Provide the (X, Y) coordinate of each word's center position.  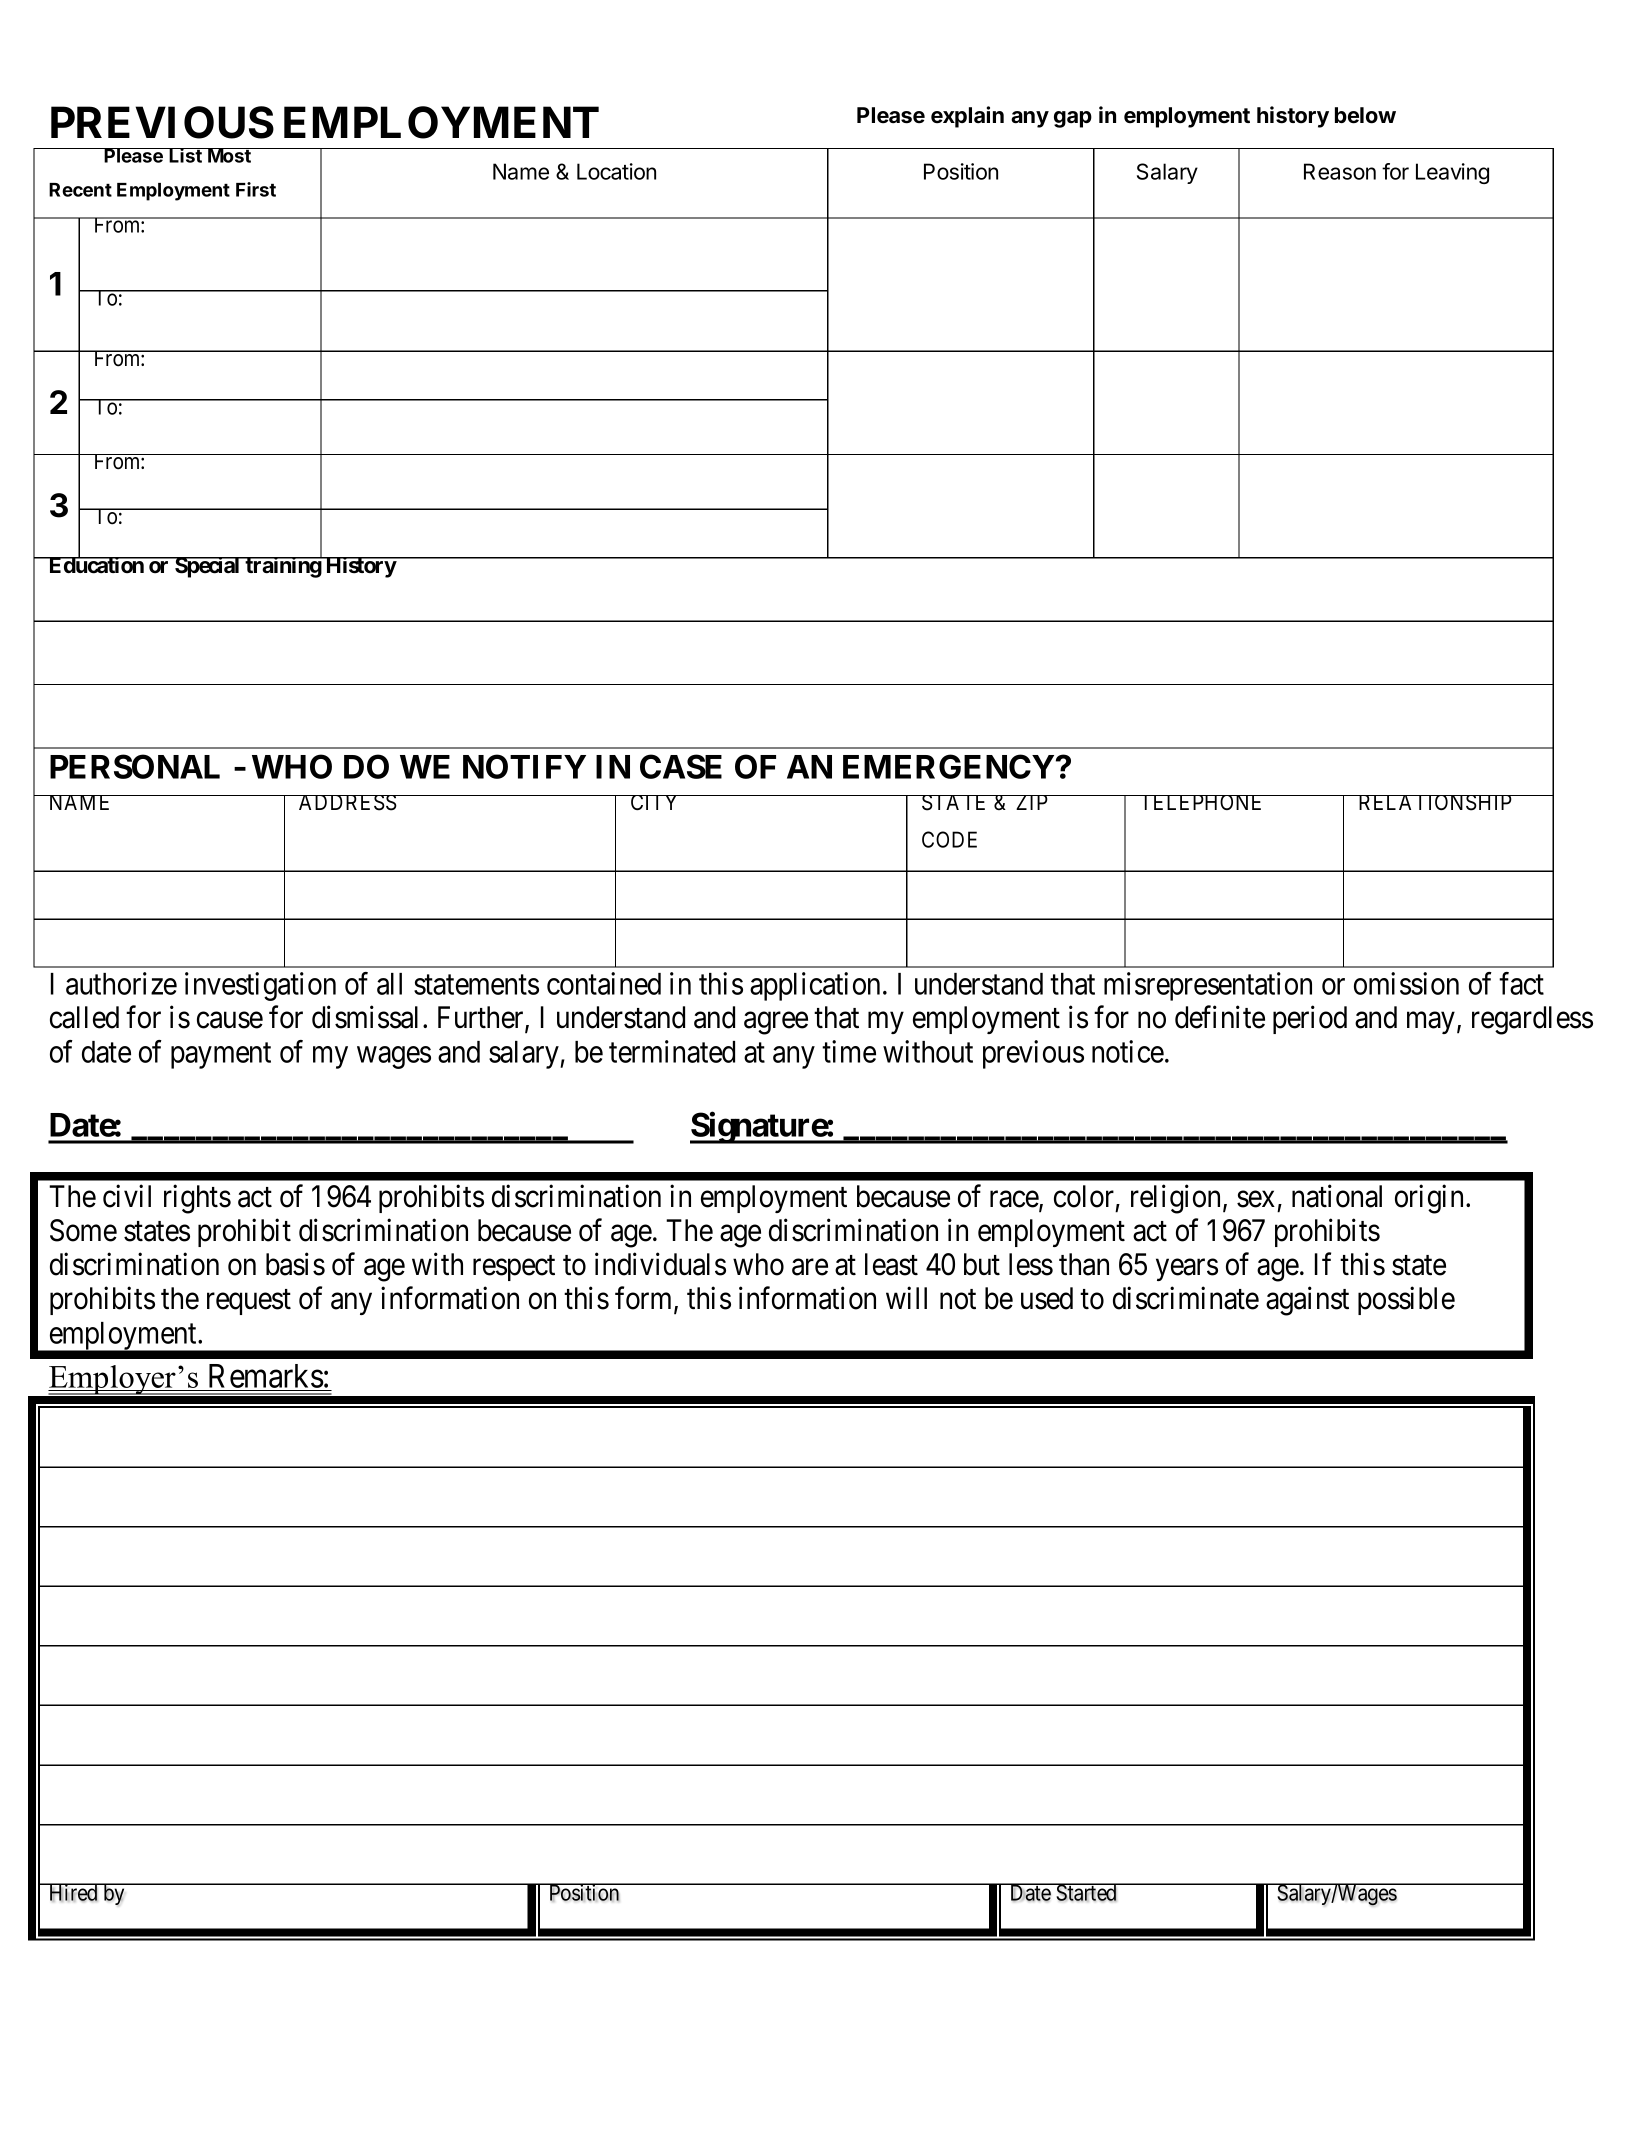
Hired (73, 1892)
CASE (681, 766)
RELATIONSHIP (1435, 803)
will (906, 1298)
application (815, 986)
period (1310, 1020)
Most (229, 155)
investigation (260, 986)
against (1307, 1301)
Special (207, 567)
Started (1086, 1892)
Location (616, 171)
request (249, 1302)
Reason (1340, 171)
